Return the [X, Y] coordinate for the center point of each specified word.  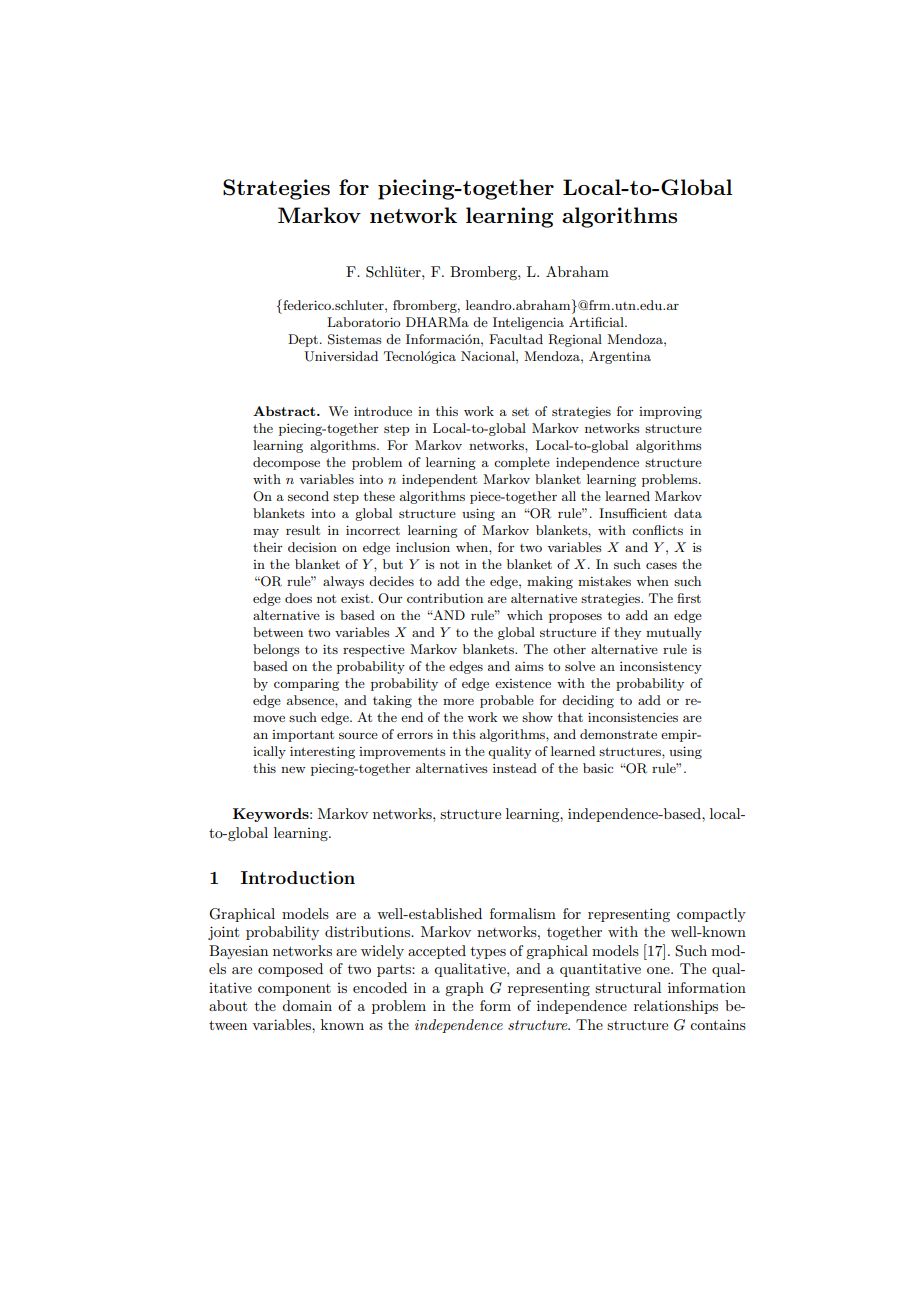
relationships [676, 1007]
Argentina [620, 357]
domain [307, 1005]
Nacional [489, 356]
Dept [304, 340]
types [488, 953]
